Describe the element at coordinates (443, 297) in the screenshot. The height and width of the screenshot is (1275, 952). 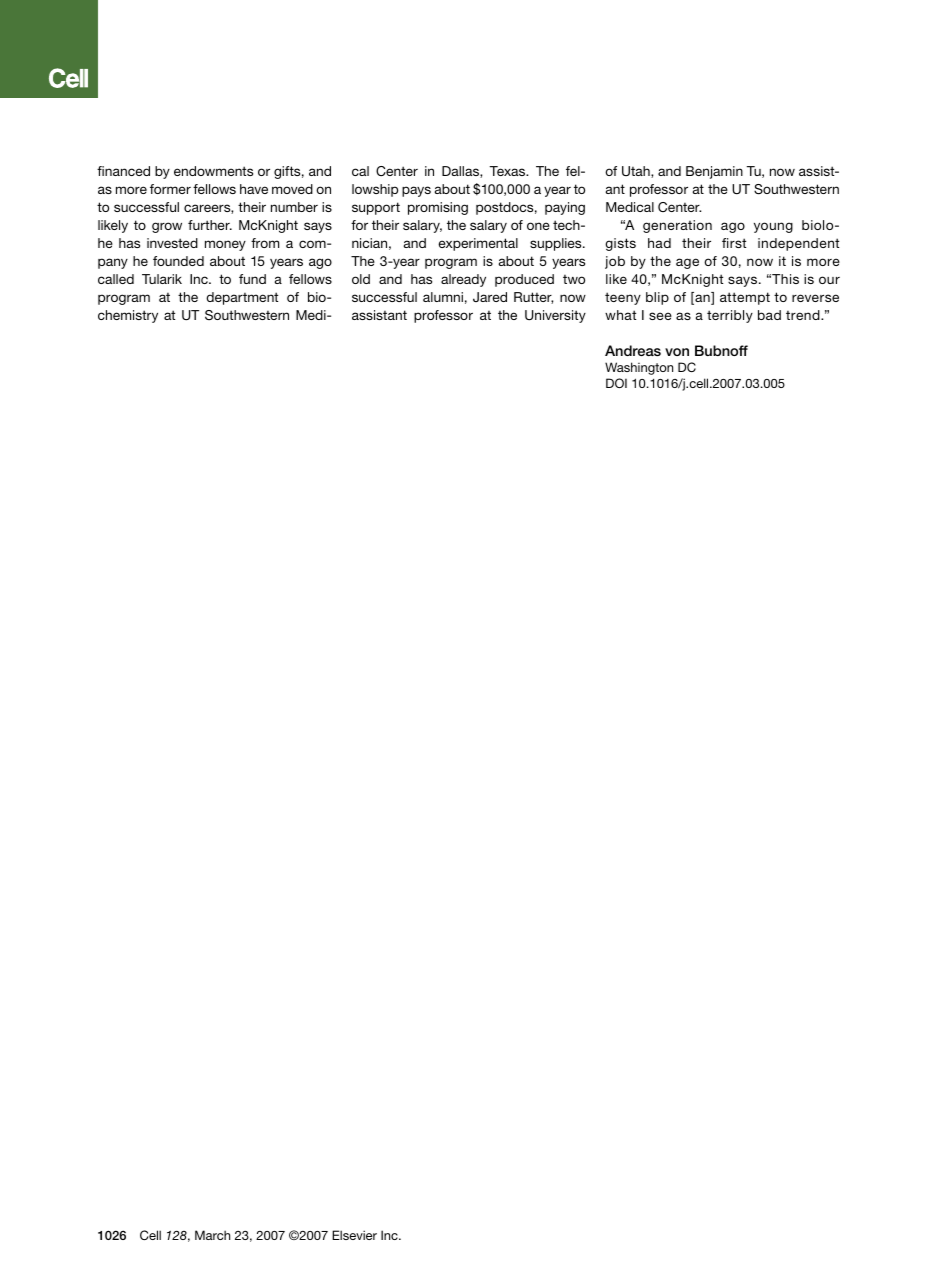
I see `alumni` at that location.
